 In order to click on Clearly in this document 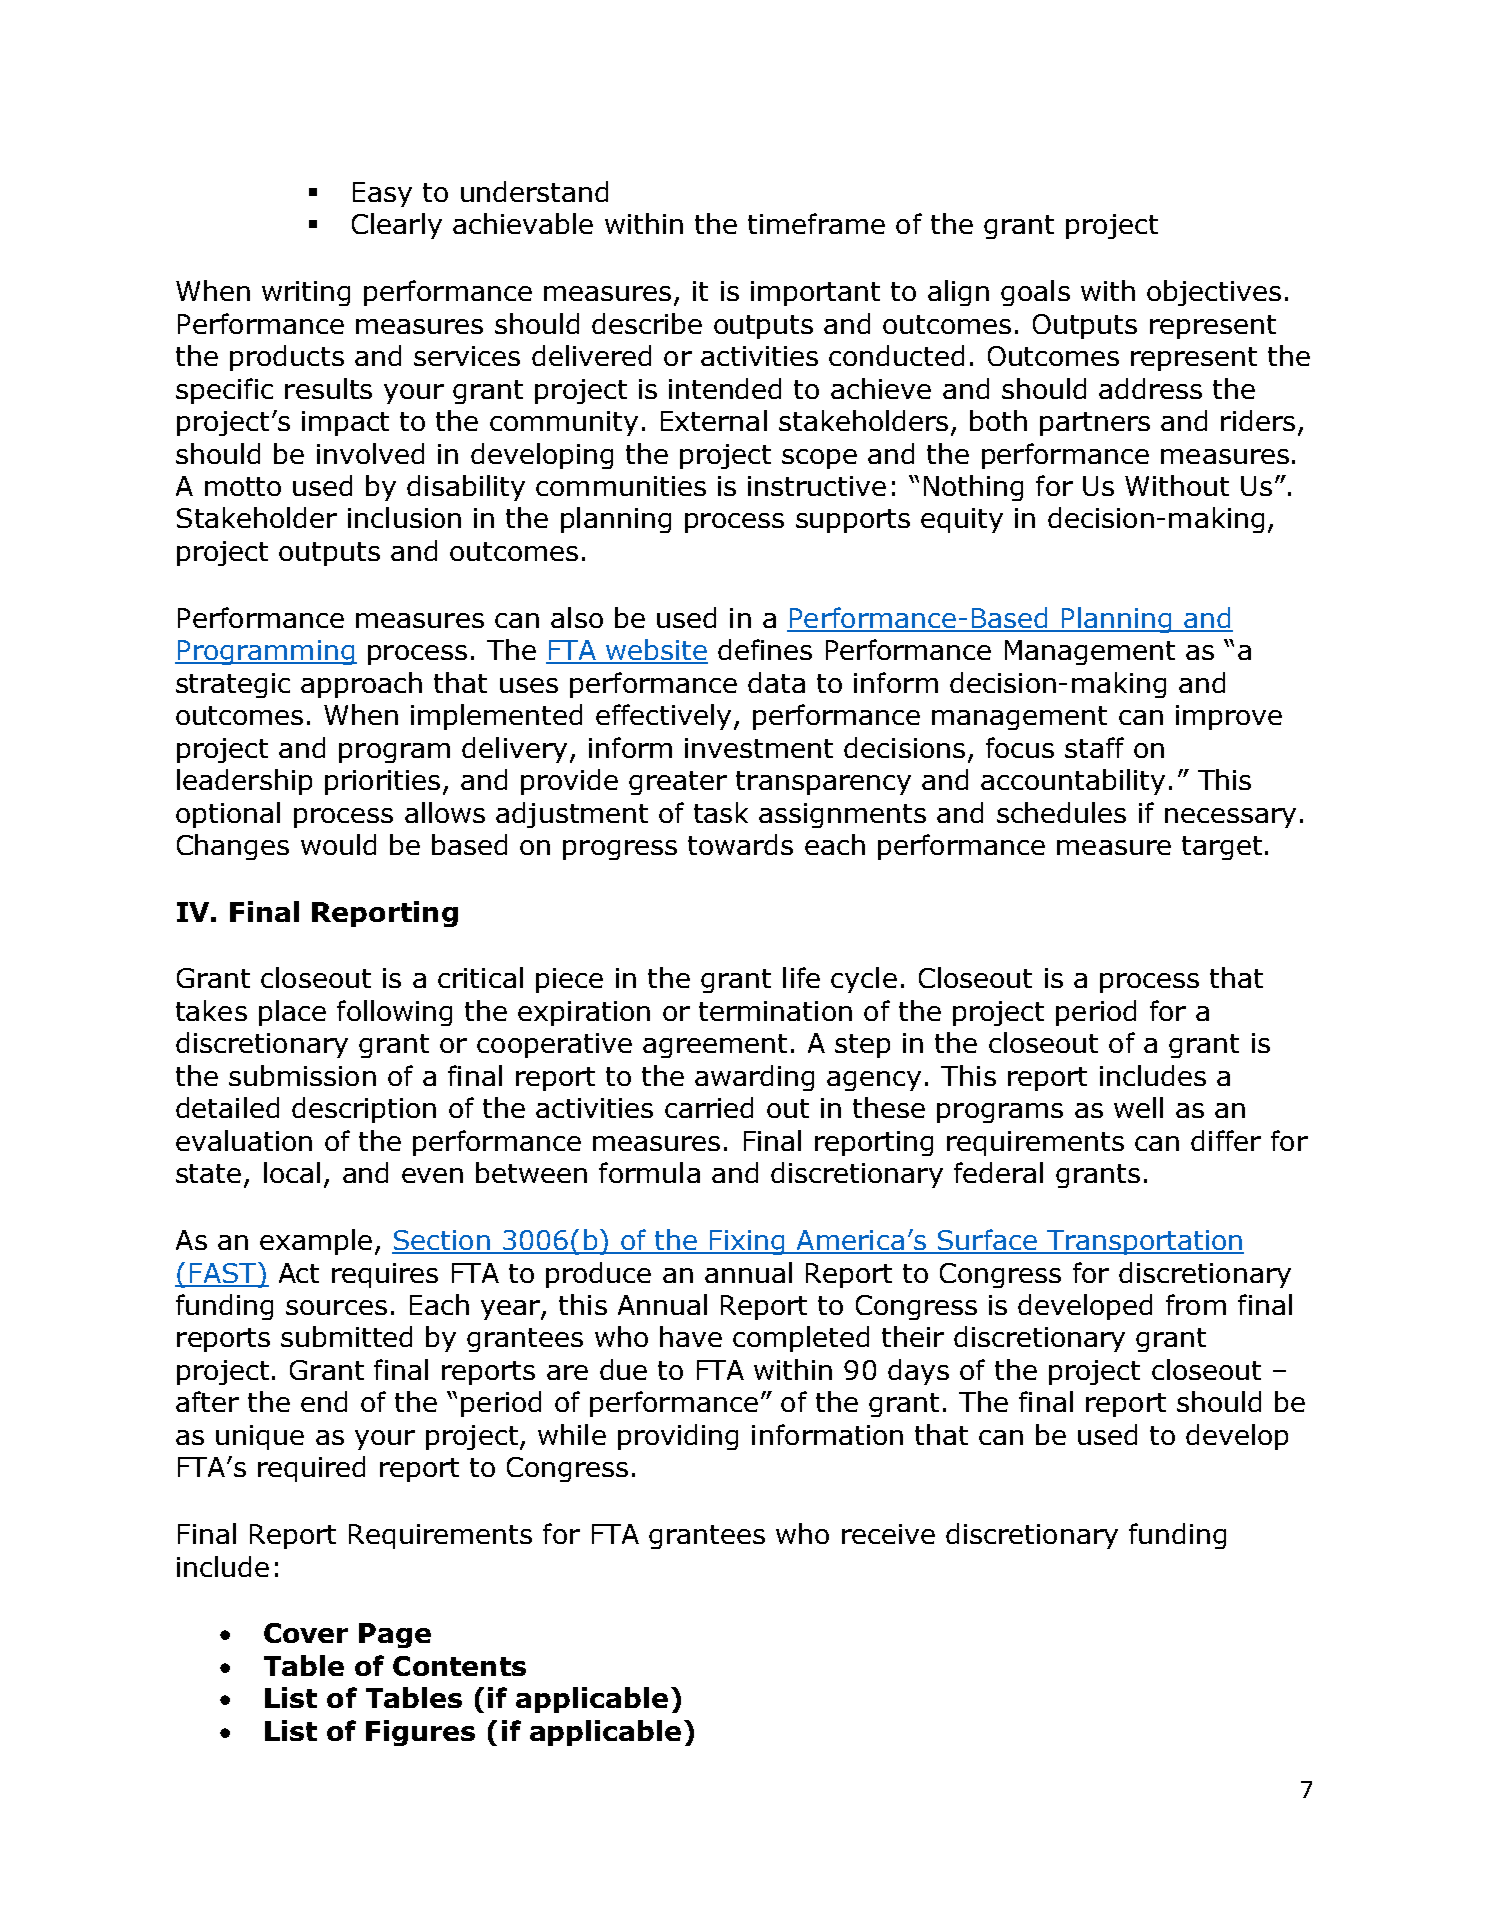, I will do `click(397, 226)`.
